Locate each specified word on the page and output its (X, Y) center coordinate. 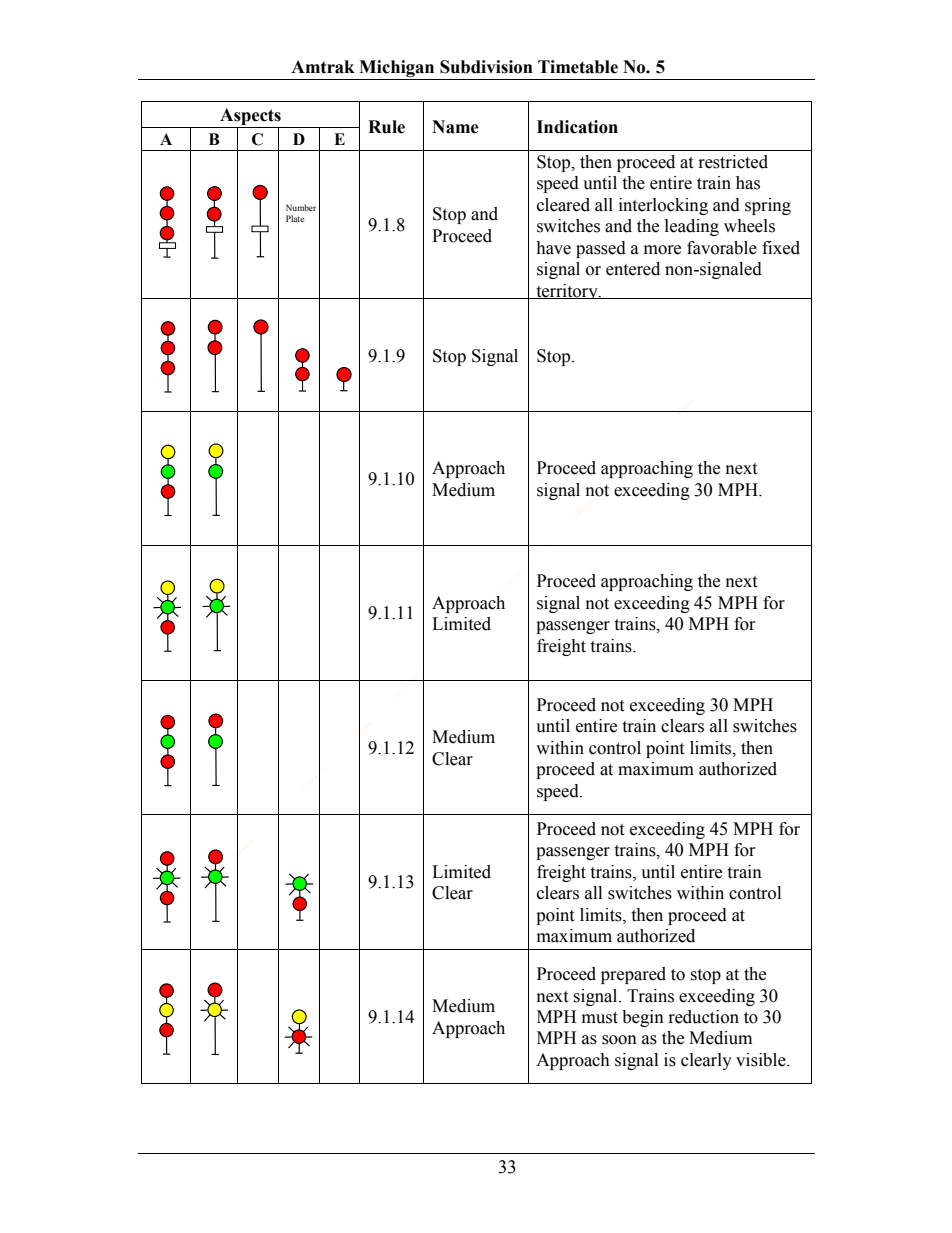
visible (762, 1060)
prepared (633, 975)
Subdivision (486, 67)
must (600, 1018)
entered (633, 269)
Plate (295, 218)
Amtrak (323, 67)
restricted (733, 162)
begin (643, 1018)
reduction (704, 1017)
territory (567, 291)
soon (619, 1040)
